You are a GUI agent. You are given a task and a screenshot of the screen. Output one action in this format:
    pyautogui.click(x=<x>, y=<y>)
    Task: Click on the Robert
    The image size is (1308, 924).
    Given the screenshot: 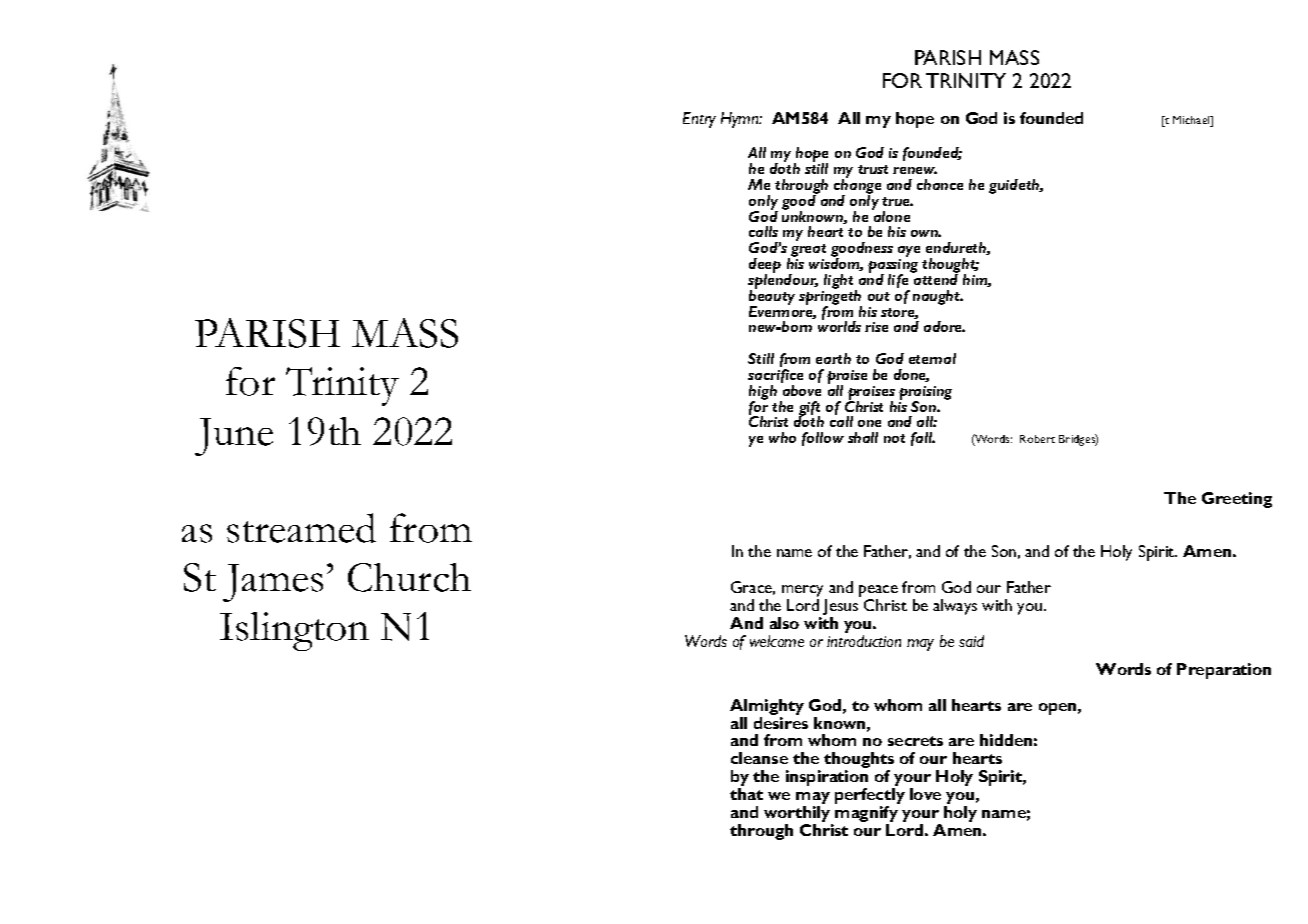 What is the action you would take?
    pyautogui.click(x=1037, y=439)
